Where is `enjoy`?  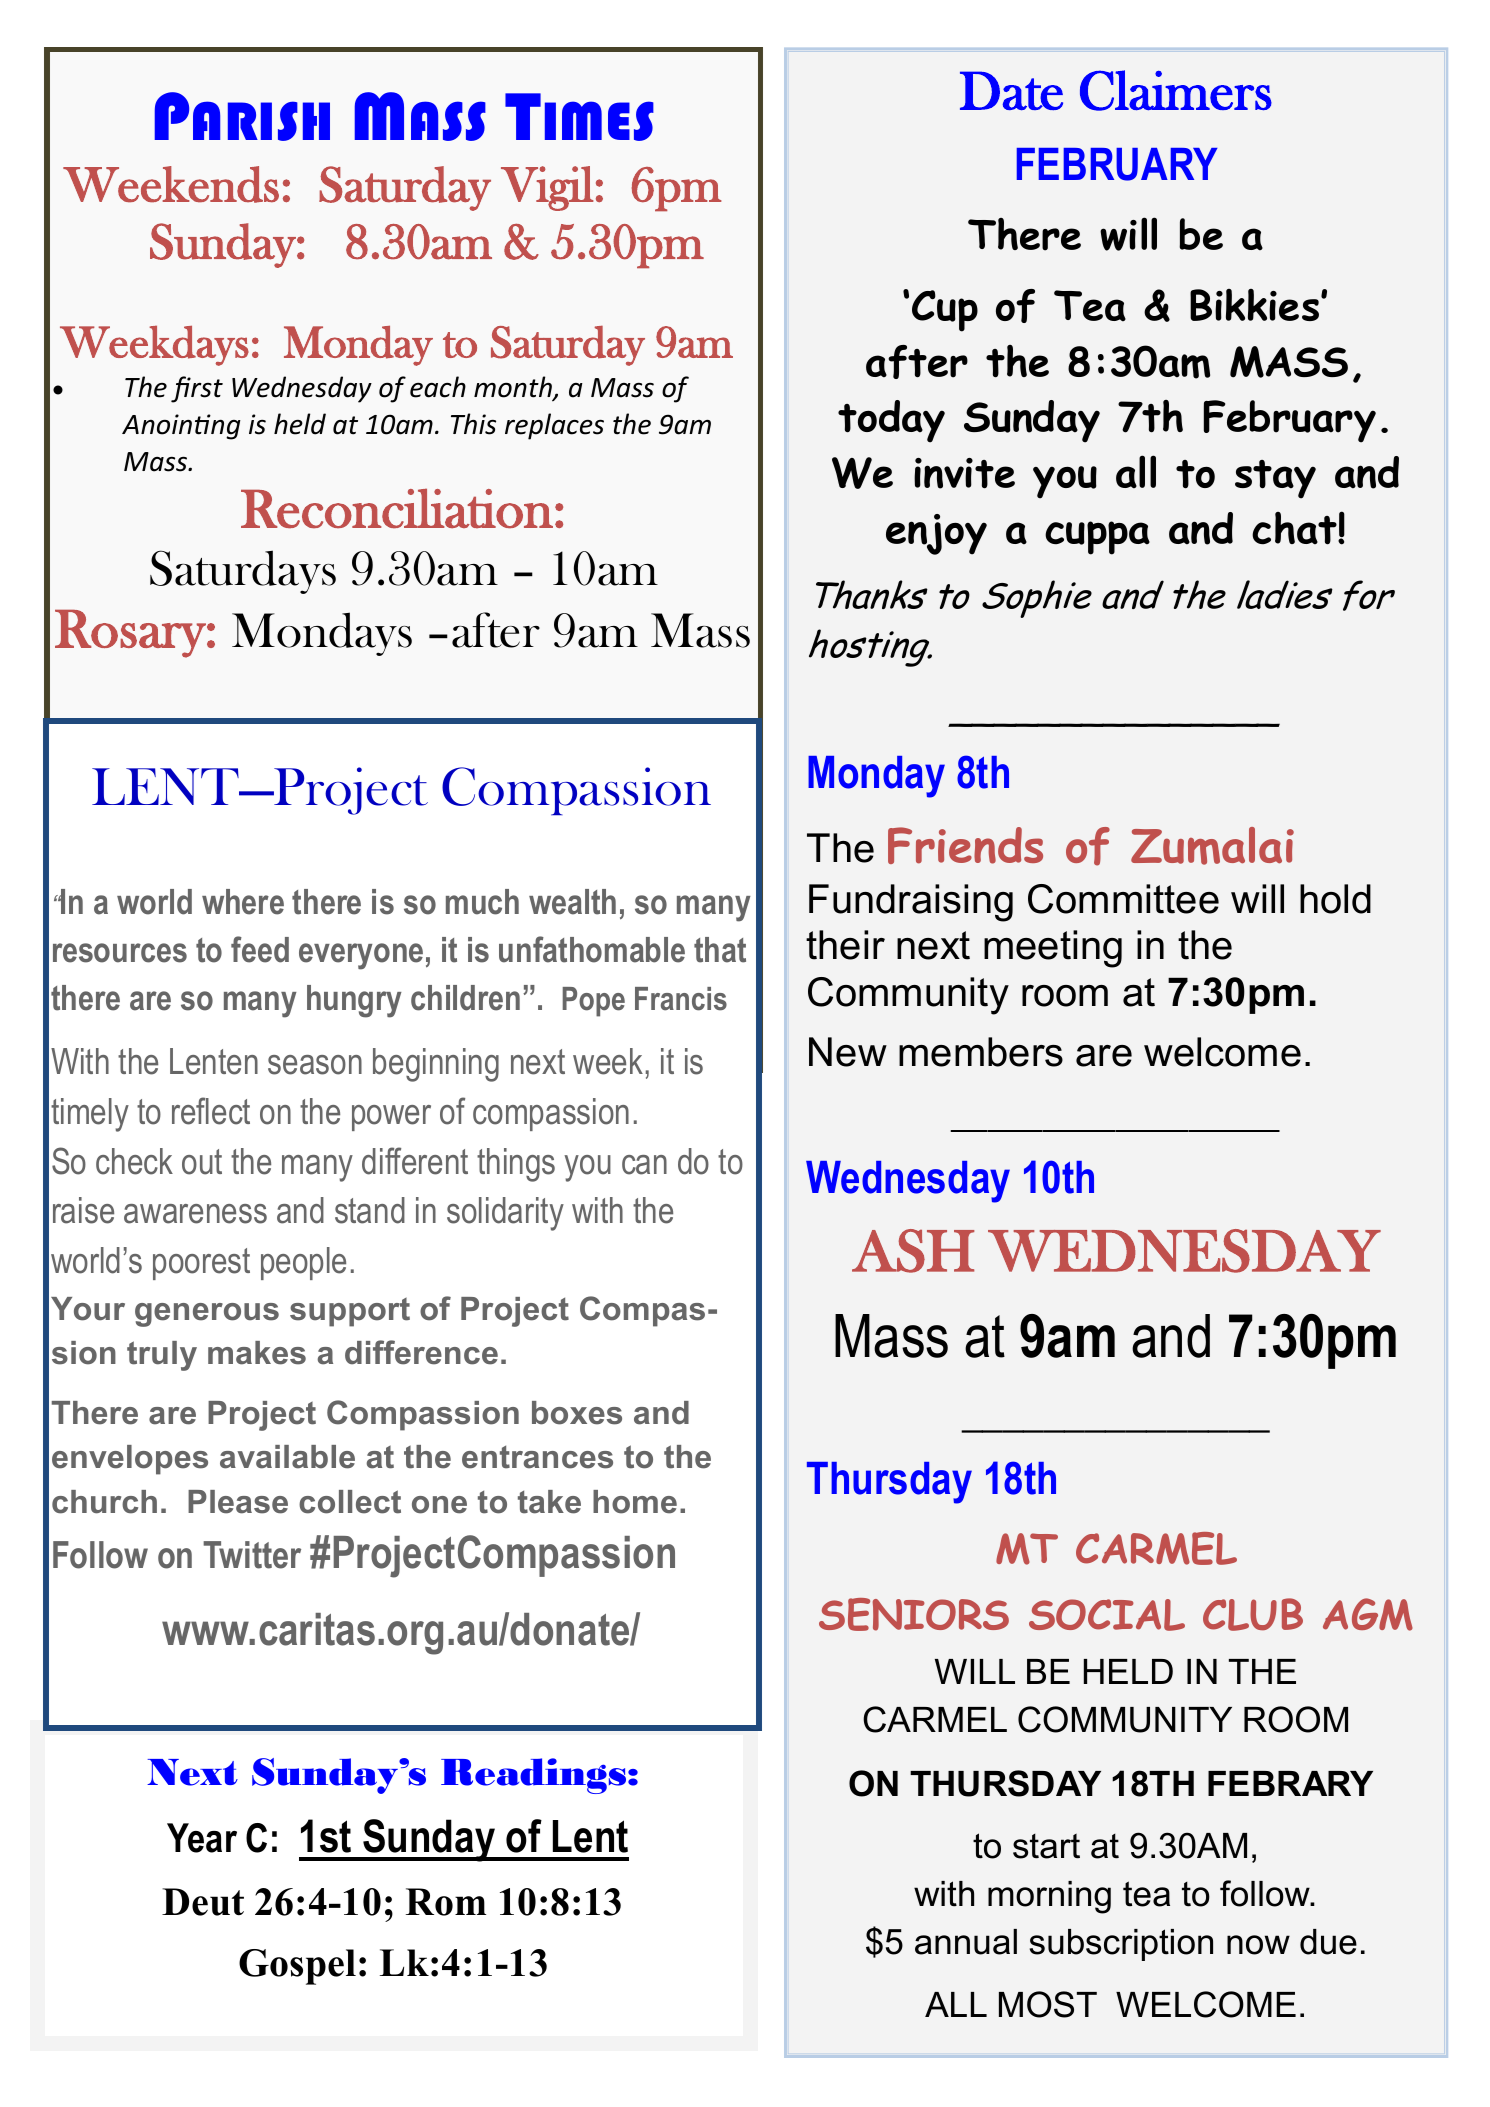
enjoy is located at coordinates (936, 534).
